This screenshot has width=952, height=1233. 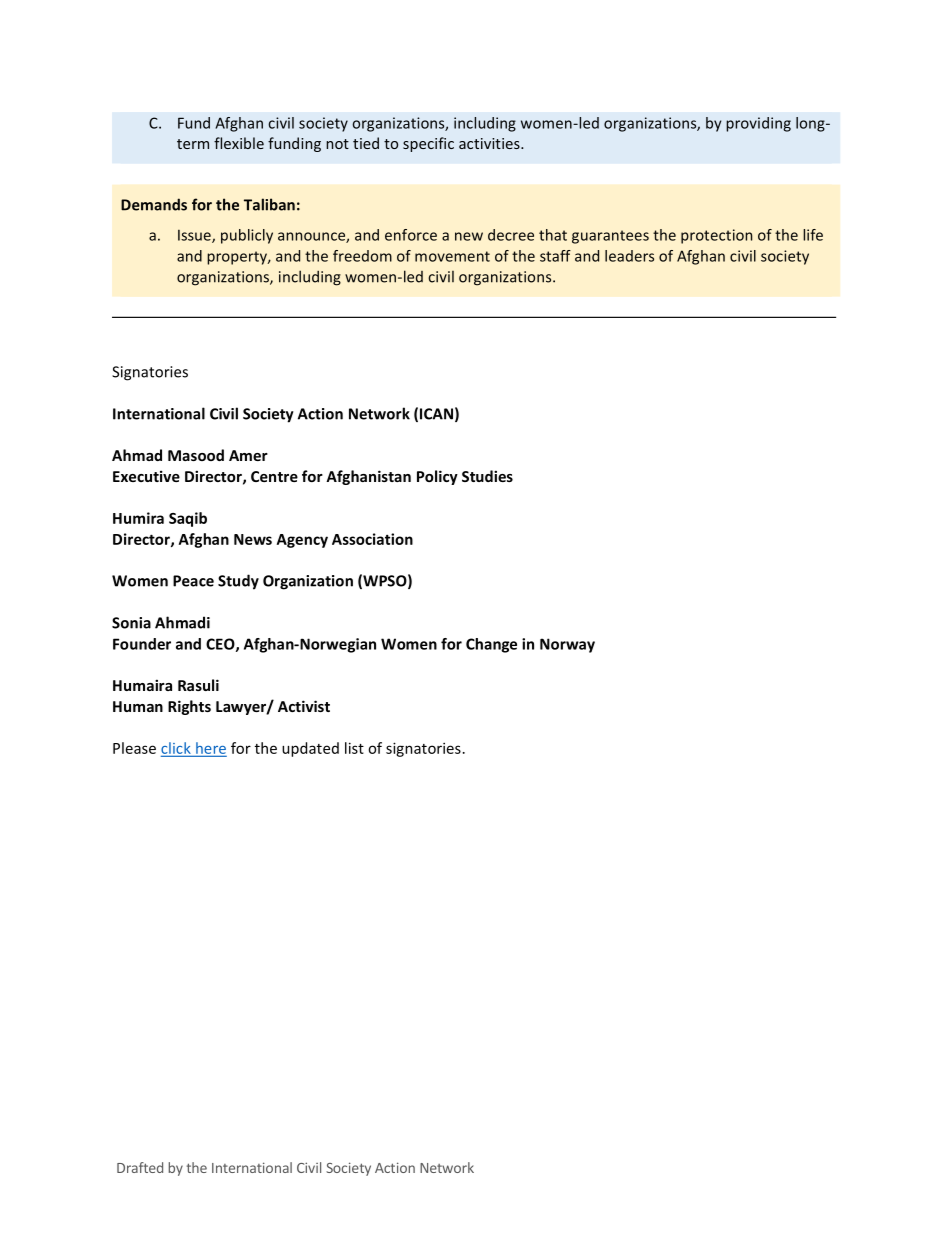 What do you see at coordinates (490, 143) in the screenshot?
I see `activities` at bounding box center [490, 143].
